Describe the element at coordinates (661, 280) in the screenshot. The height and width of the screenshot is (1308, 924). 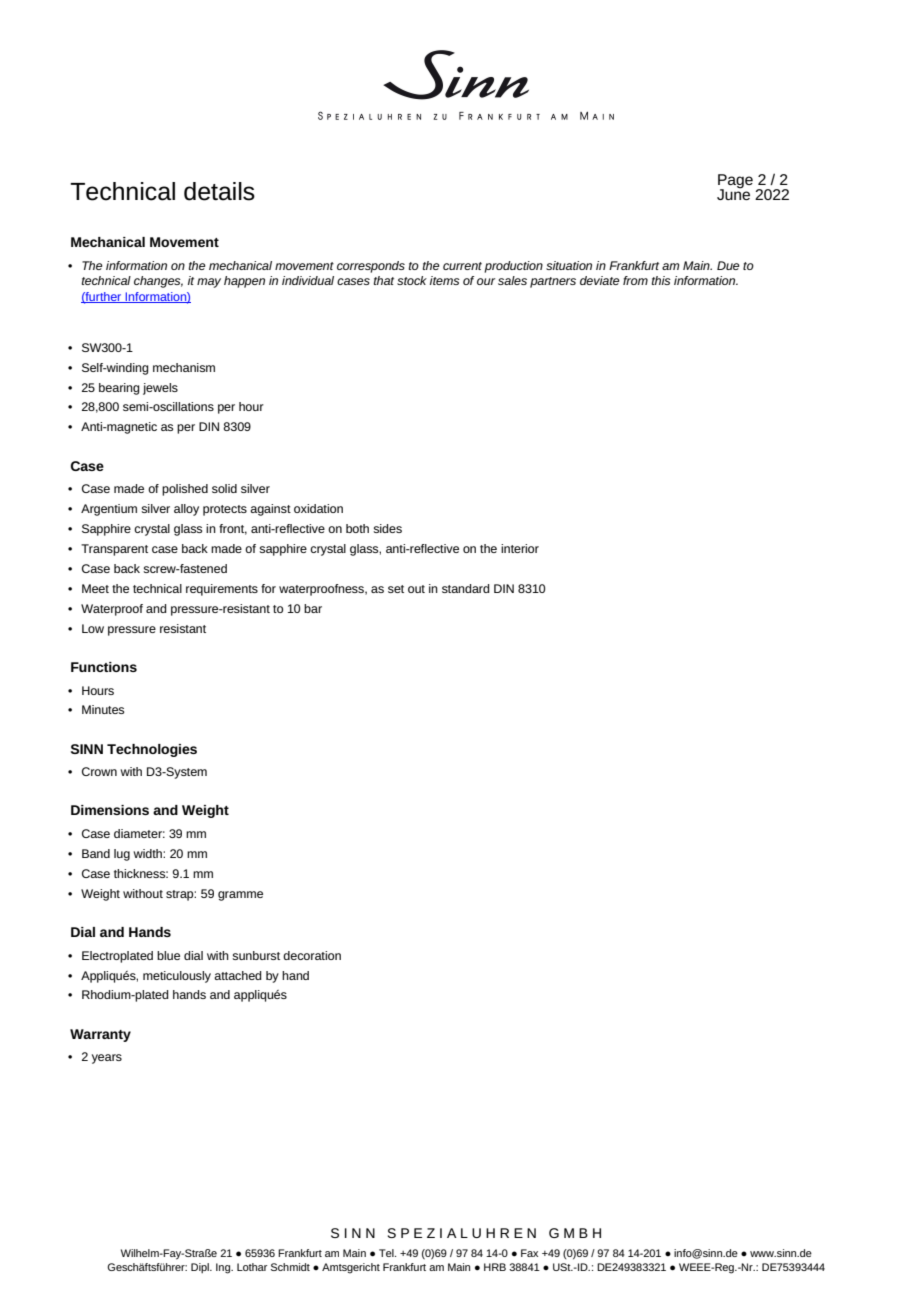
I see `this` at that location.
